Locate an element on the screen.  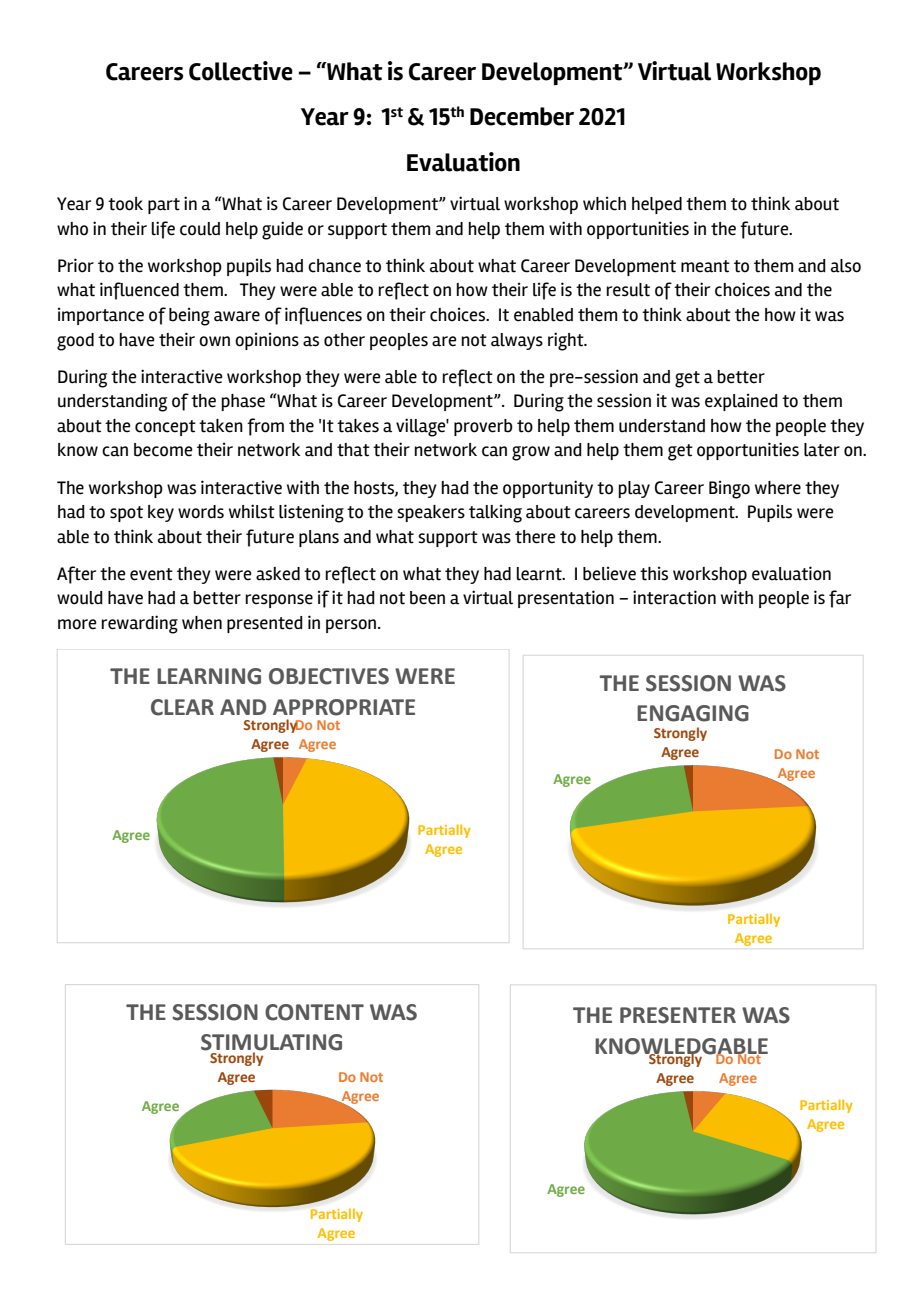
Collective is located at coordinates (241, 71).
